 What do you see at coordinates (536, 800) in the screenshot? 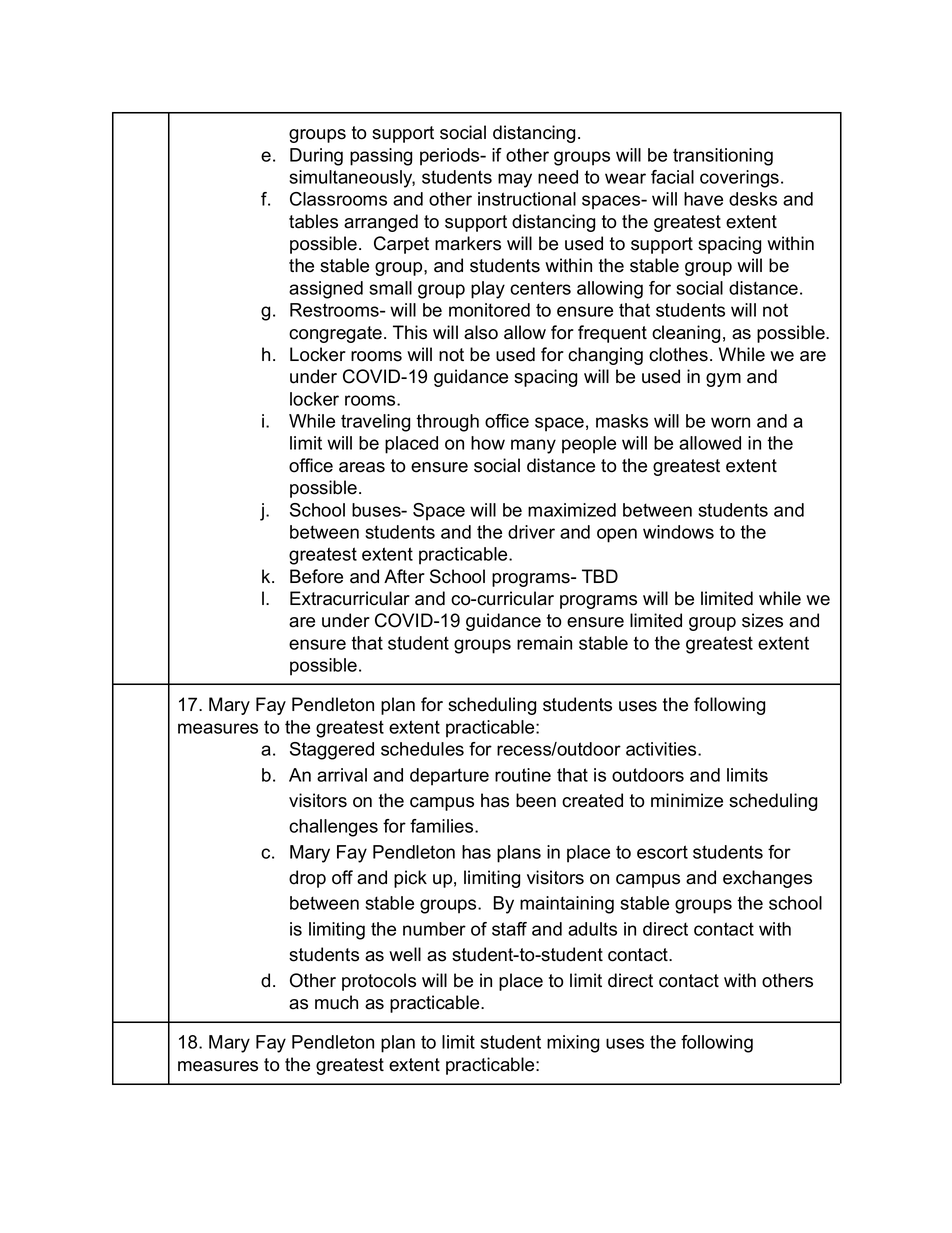
I see `been` at bounding box center [536, 800].
